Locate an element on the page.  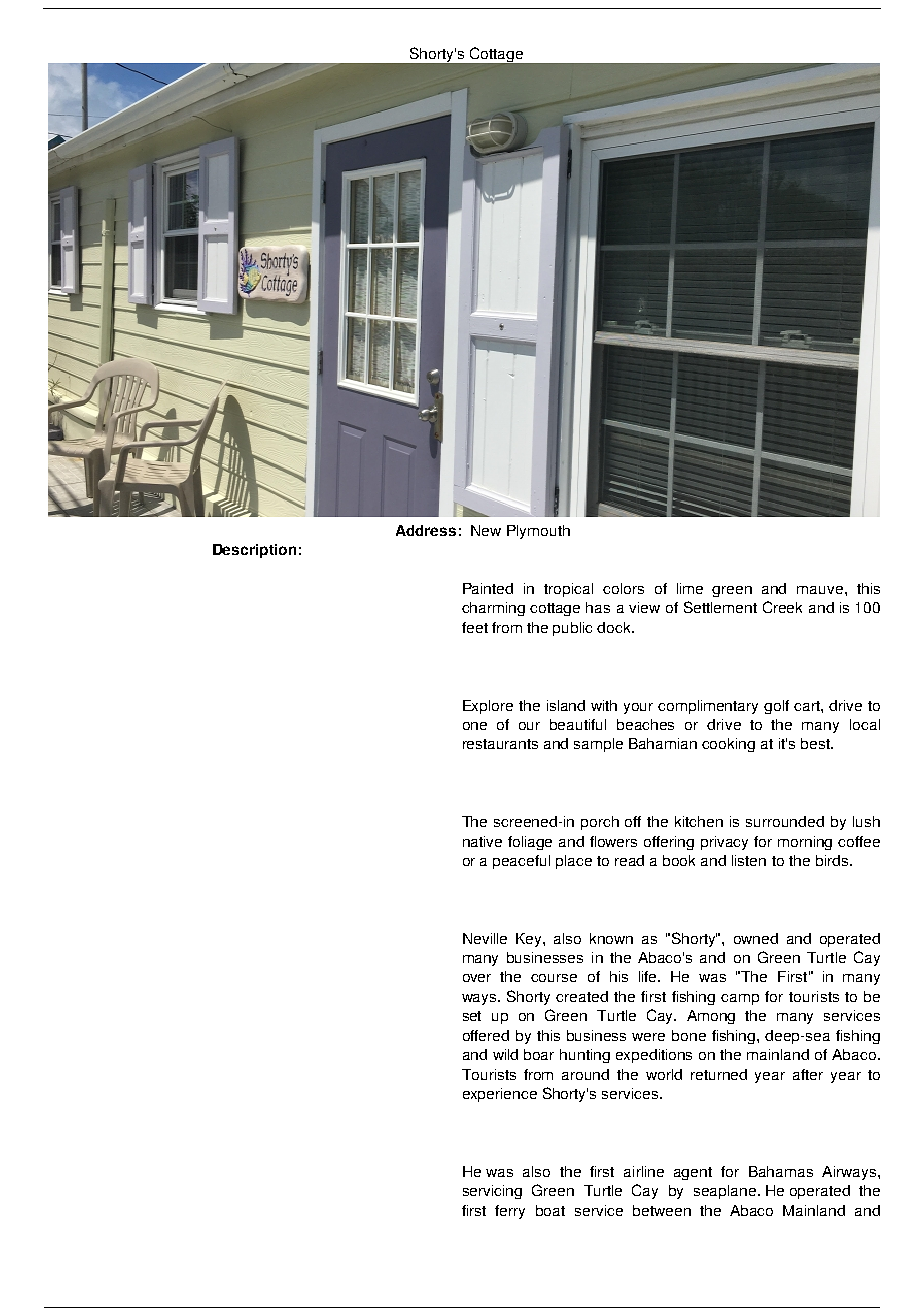
mauve is located at coordinates (820, 590).
